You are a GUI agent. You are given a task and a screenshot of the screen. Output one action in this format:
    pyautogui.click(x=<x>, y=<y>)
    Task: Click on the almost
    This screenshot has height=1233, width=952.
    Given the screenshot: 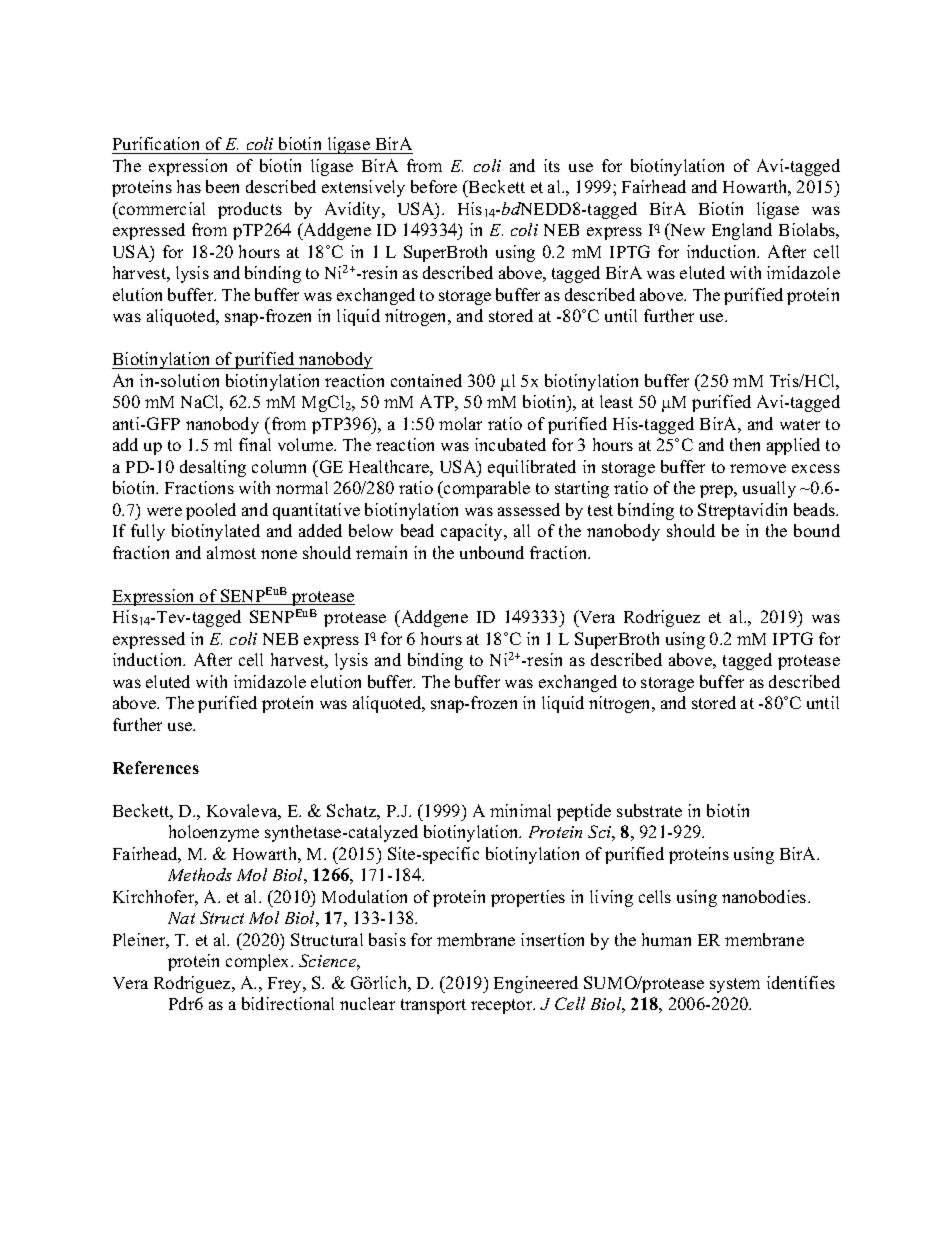 What is the action you would take?
    pyautogui.click(x=231, y=552)
